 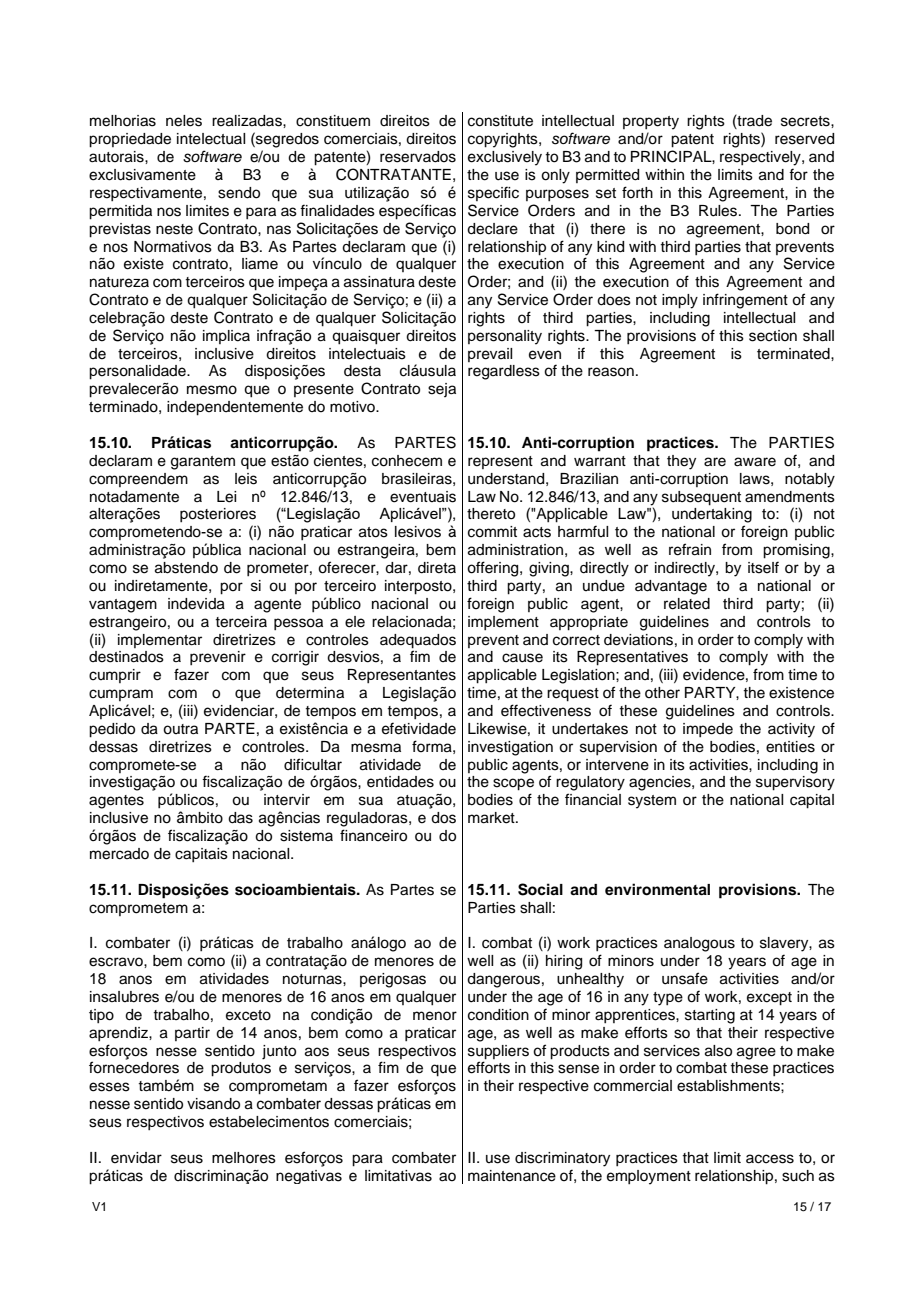 What do you see at coordinates (211, 139) in the screenshot?
I see `intelectual` at bounding box center [211, 139].
